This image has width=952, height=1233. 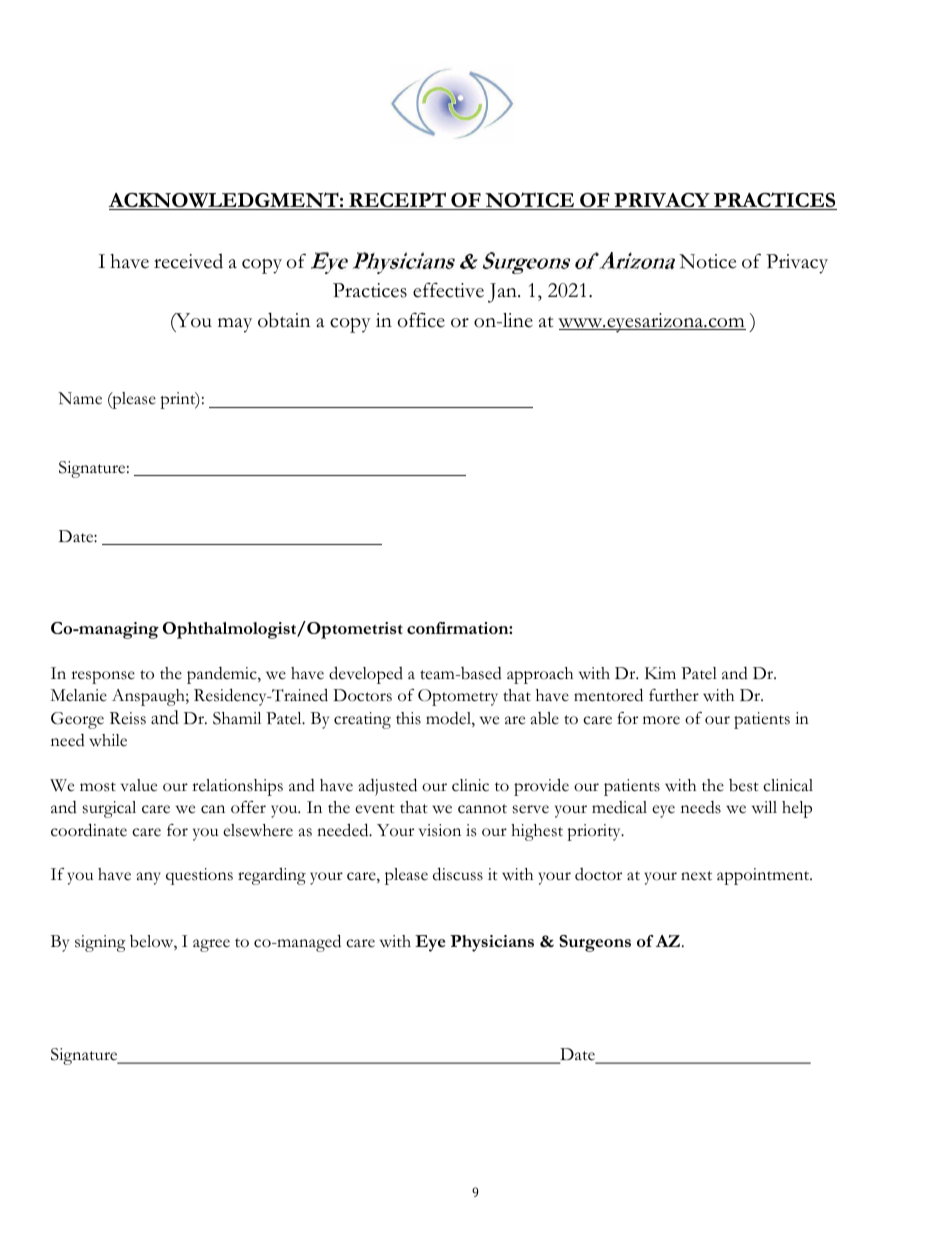 What do you see at coordinates (408, 718) in the image?
I see `this` at bounding box center [408, 718].
